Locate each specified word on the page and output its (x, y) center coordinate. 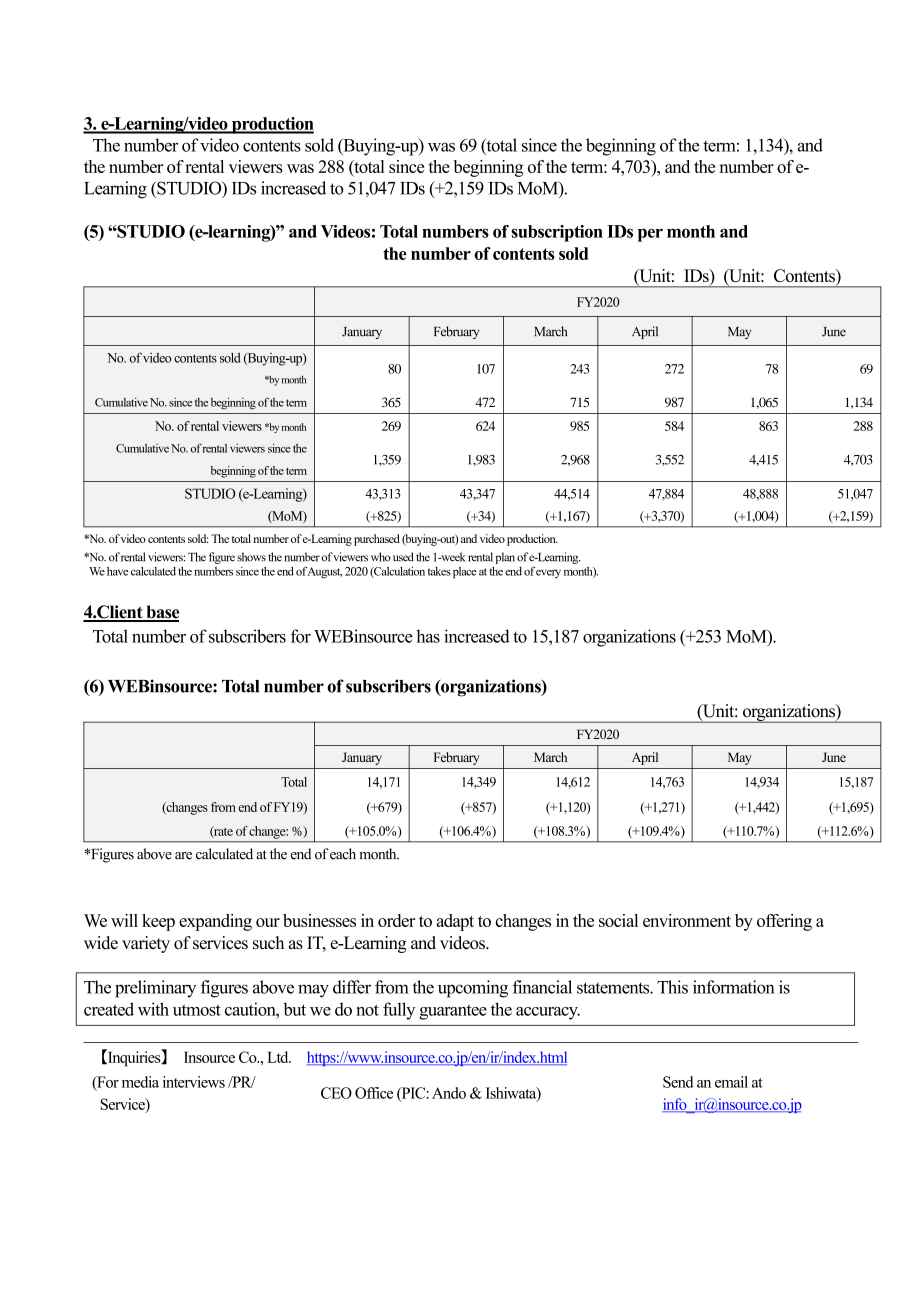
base (161, 613)
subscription (557, 233)
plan (505, 558)
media (140, 1082)
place (465, 573)
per (650, 235)
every (548, 574)
